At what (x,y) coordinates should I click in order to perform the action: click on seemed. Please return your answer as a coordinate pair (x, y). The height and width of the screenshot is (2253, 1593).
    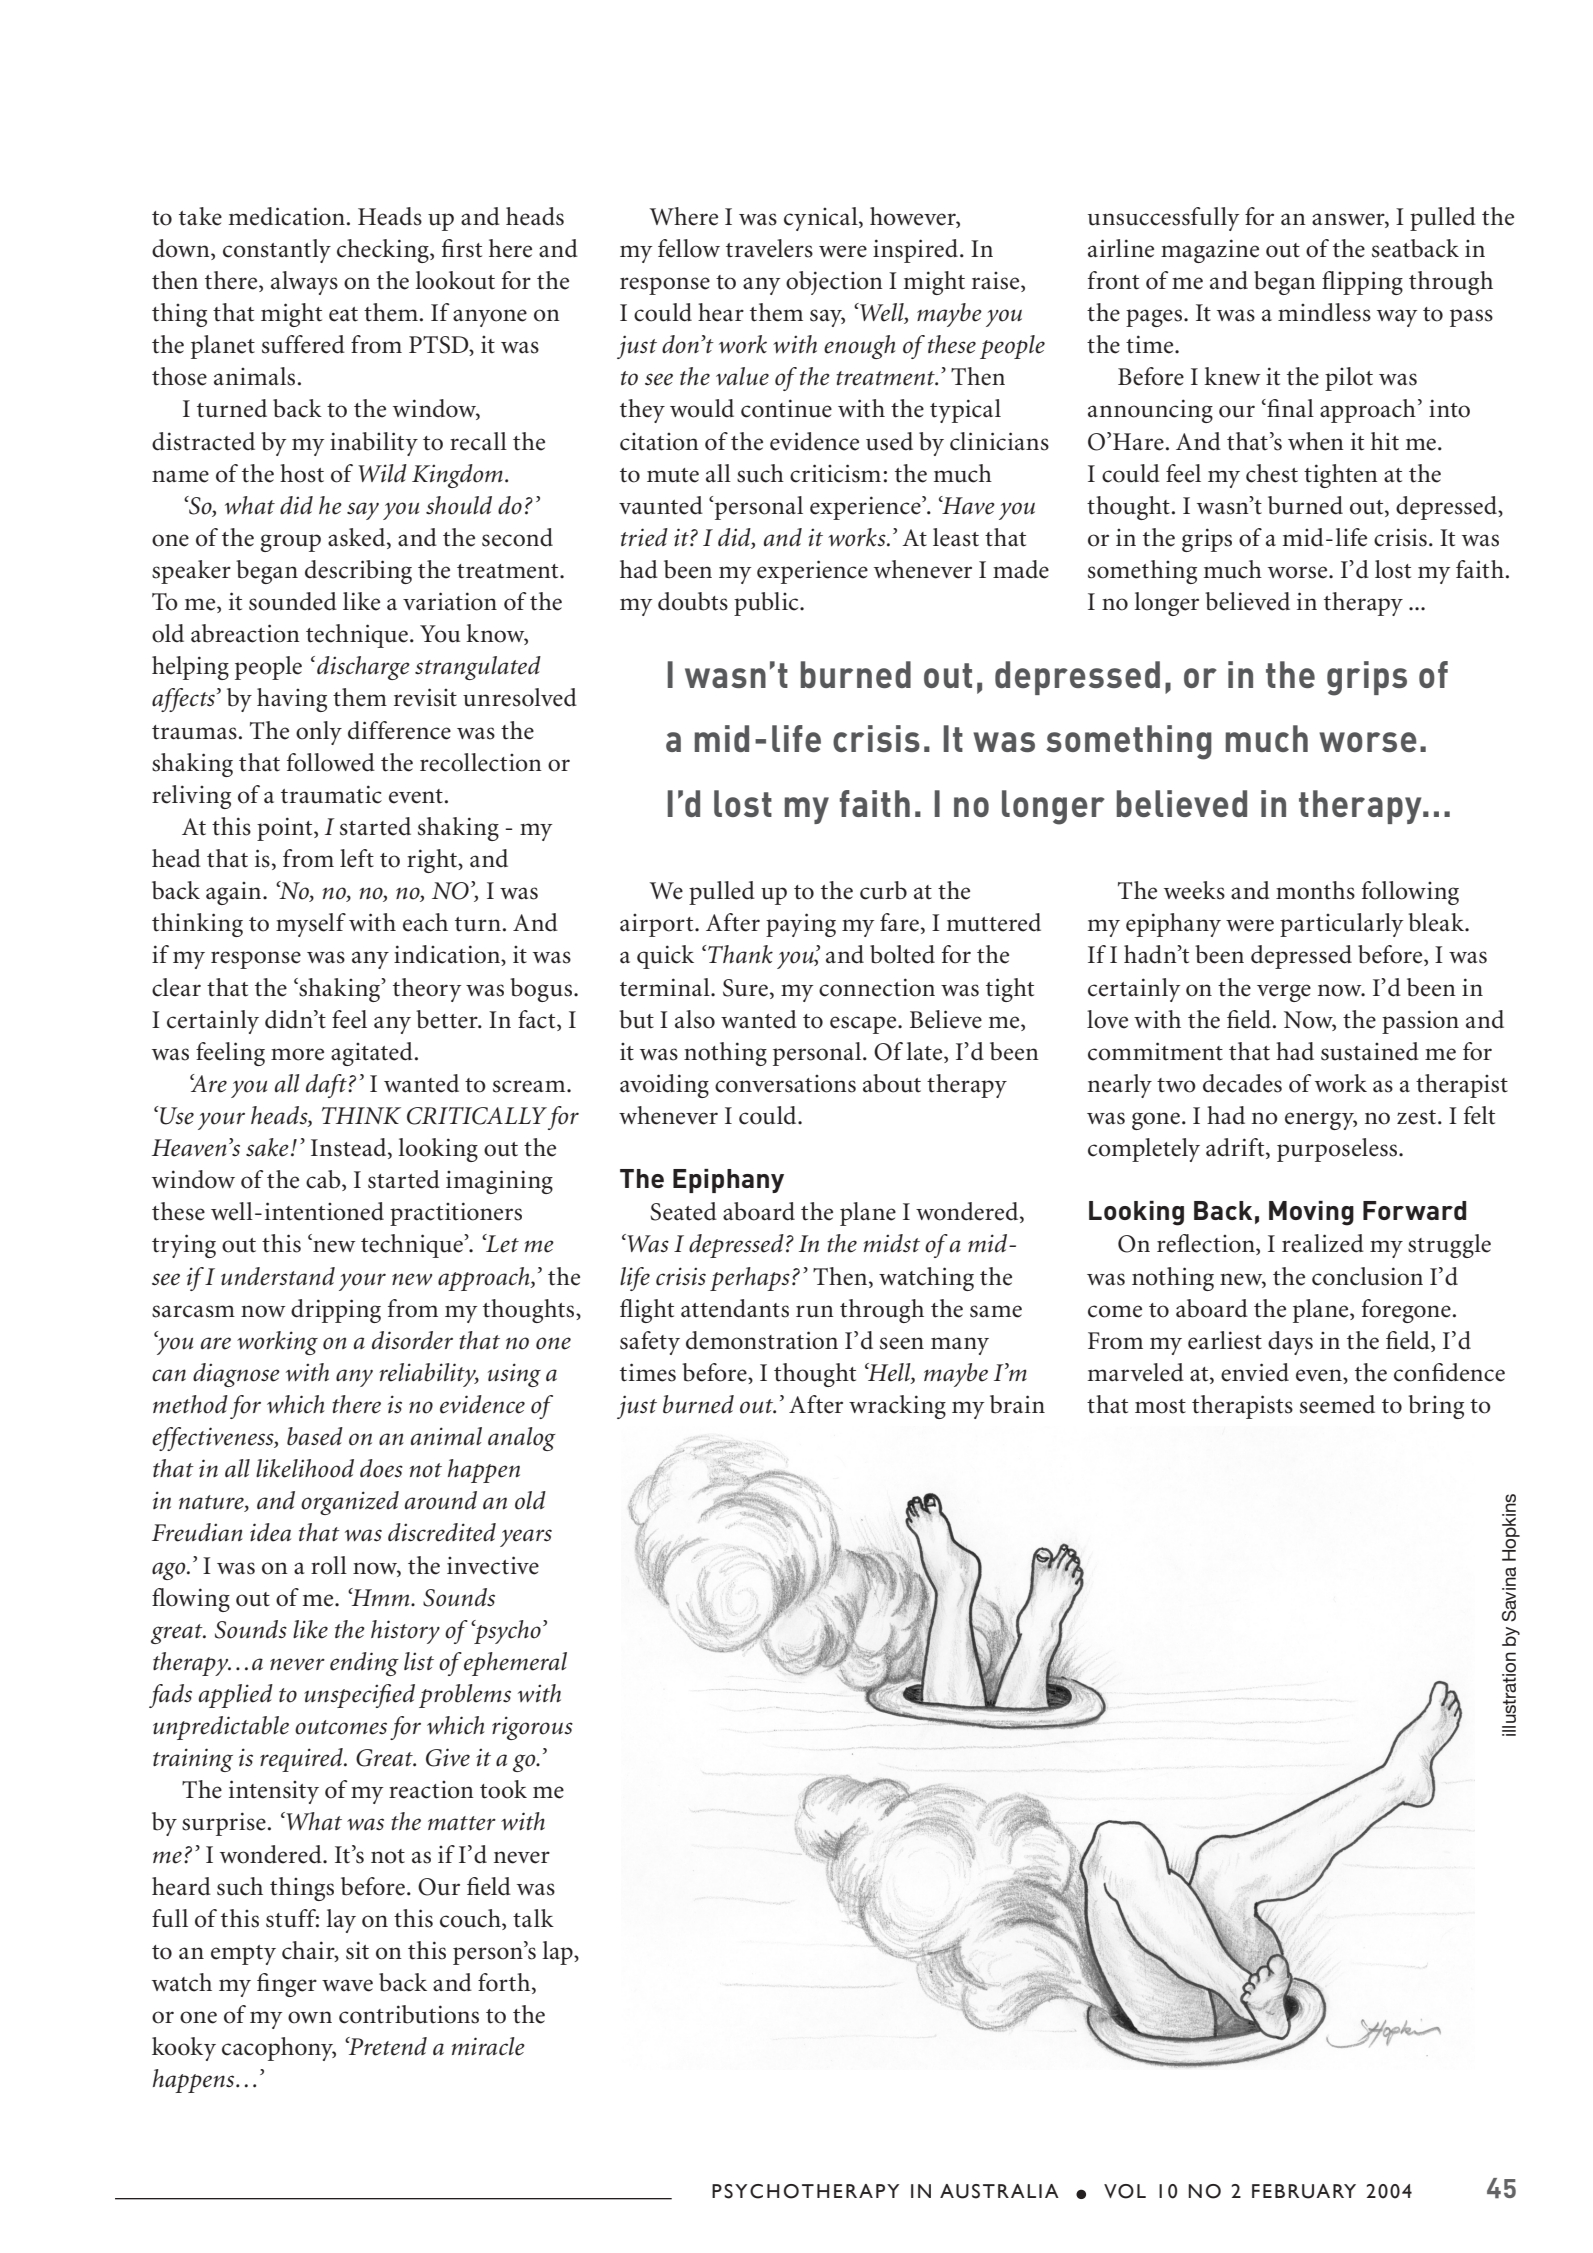
    Looking at the image, I should click on (1337, 1404).
